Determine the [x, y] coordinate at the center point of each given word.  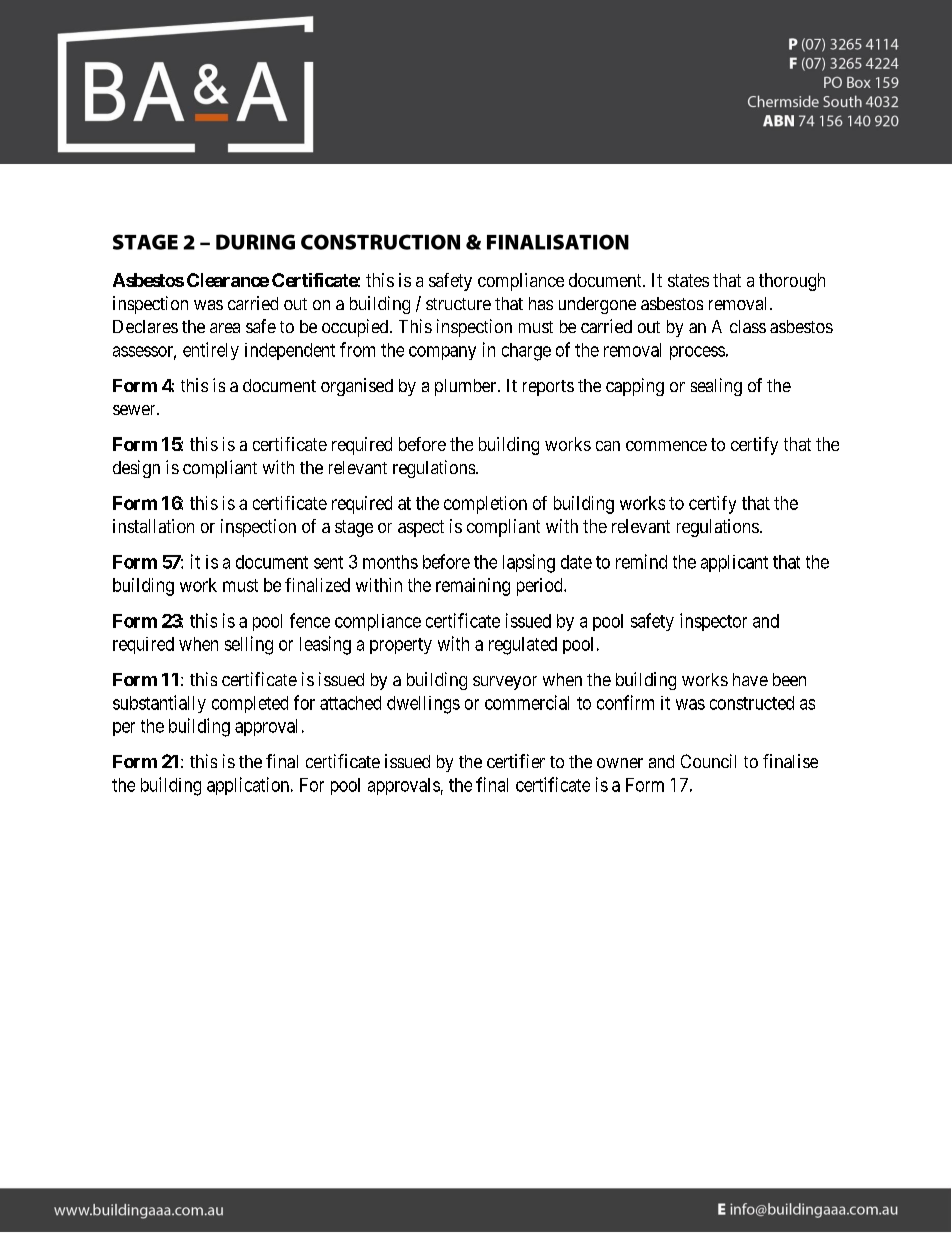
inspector [713, 622]
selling [249, 645]
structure [458, 304]
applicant [734, 563]
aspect [421, 528]
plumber [467, 387]
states [688, 280]
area [225, 328]
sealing [716, 387]
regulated [523, 646]
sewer [135, 410]
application [249, 786]
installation [153, 526]
